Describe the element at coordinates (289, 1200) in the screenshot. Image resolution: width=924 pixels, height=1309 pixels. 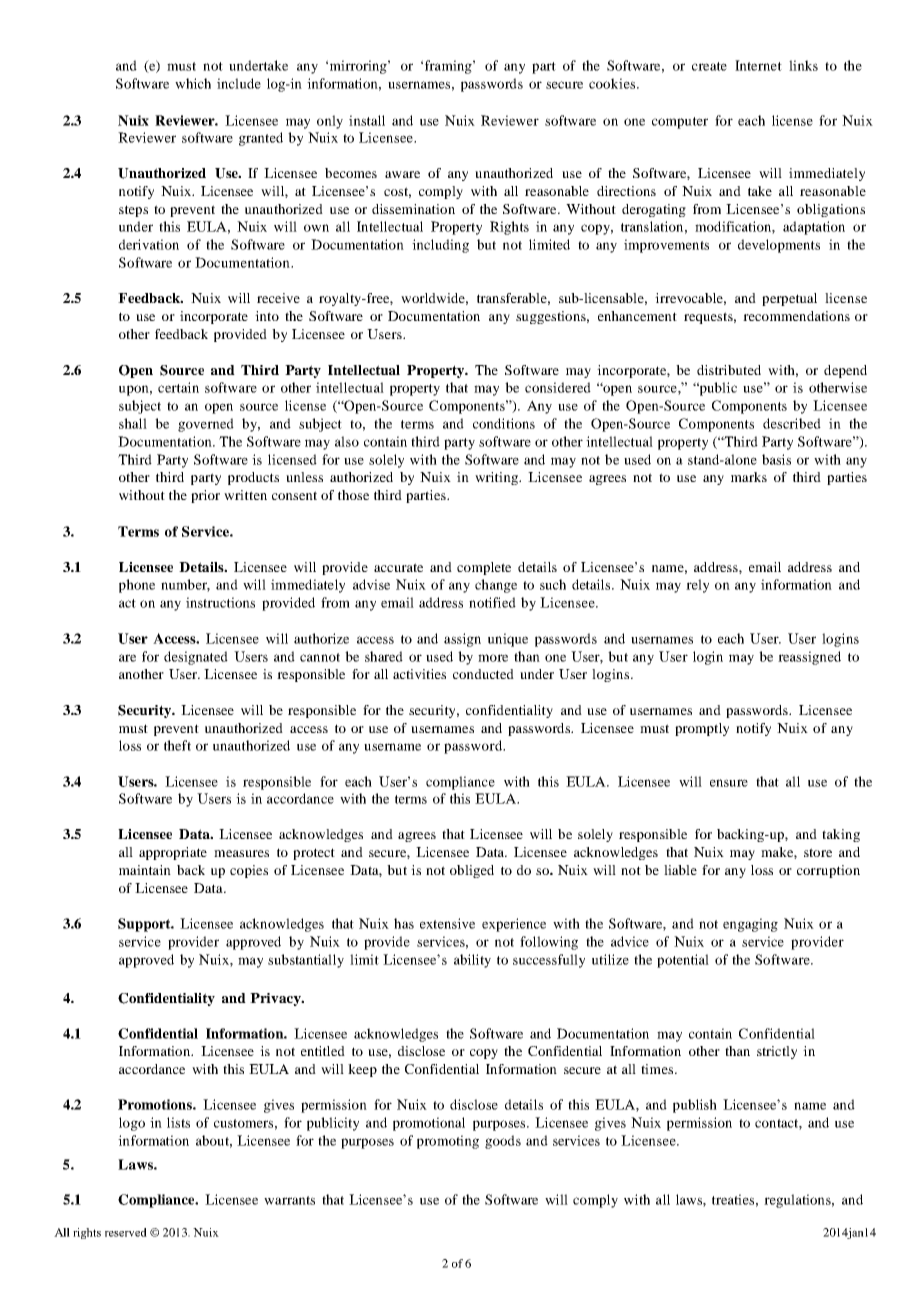
I see `warrants` at that location.
